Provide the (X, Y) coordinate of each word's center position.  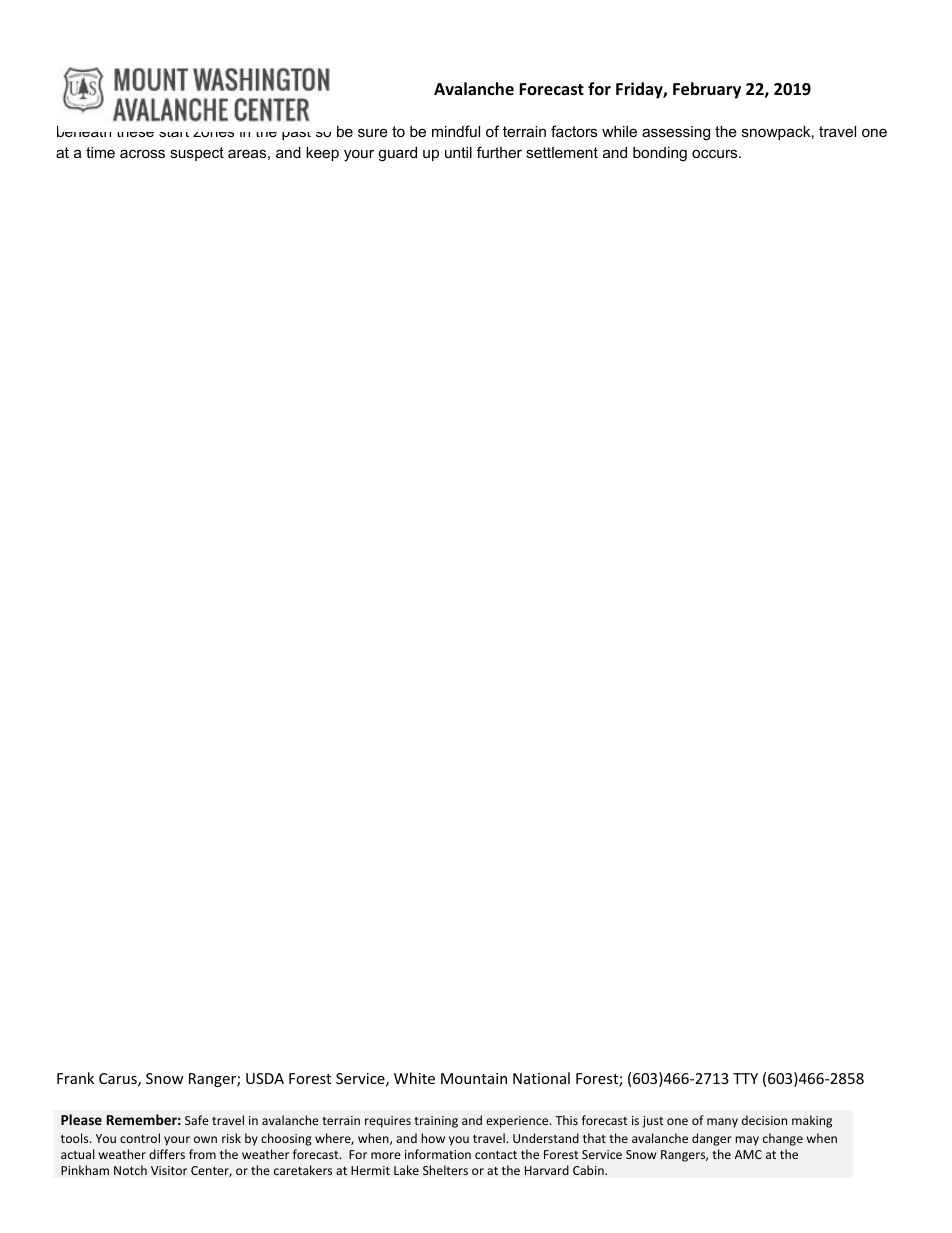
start (174, 134)
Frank (75, 1078)
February (707, 90)
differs (167, 1154)
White (414, 1078)
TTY (745, 1078)
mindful (456, 131)
